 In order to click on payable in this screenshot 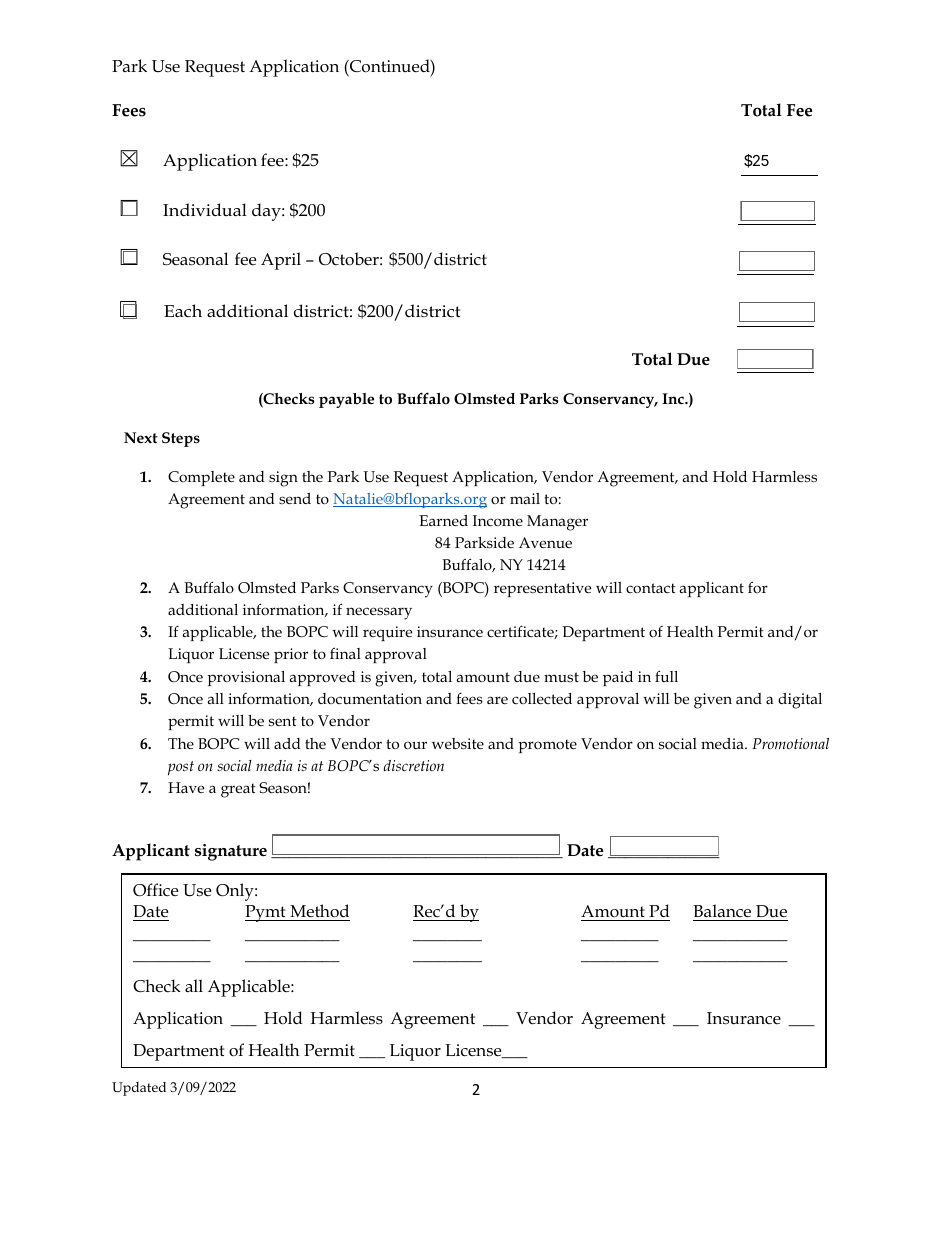, I will do `click(346, 400)`.
